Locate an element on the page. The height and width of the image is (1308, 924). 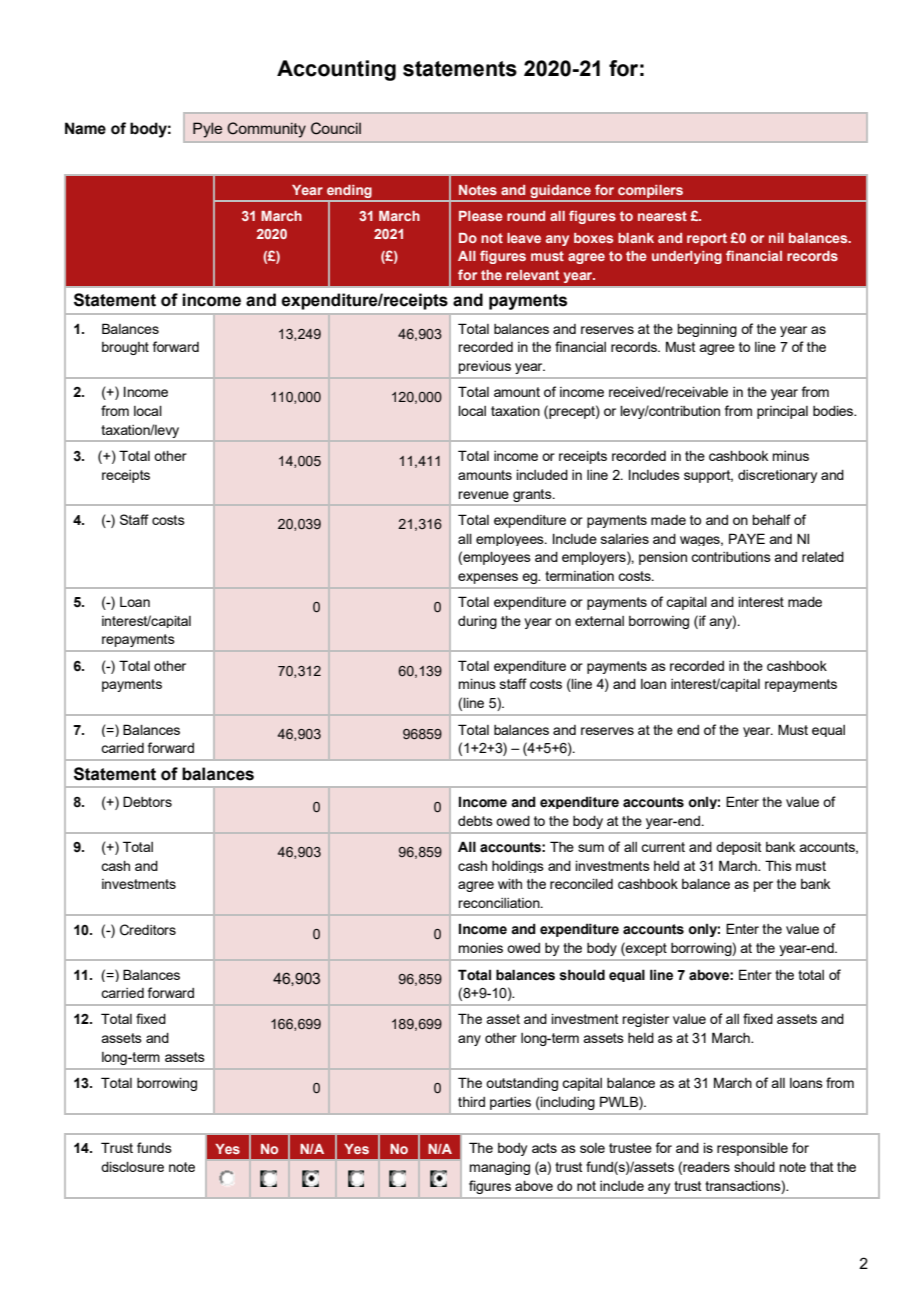
Council is located at coordinates (336, 128).
